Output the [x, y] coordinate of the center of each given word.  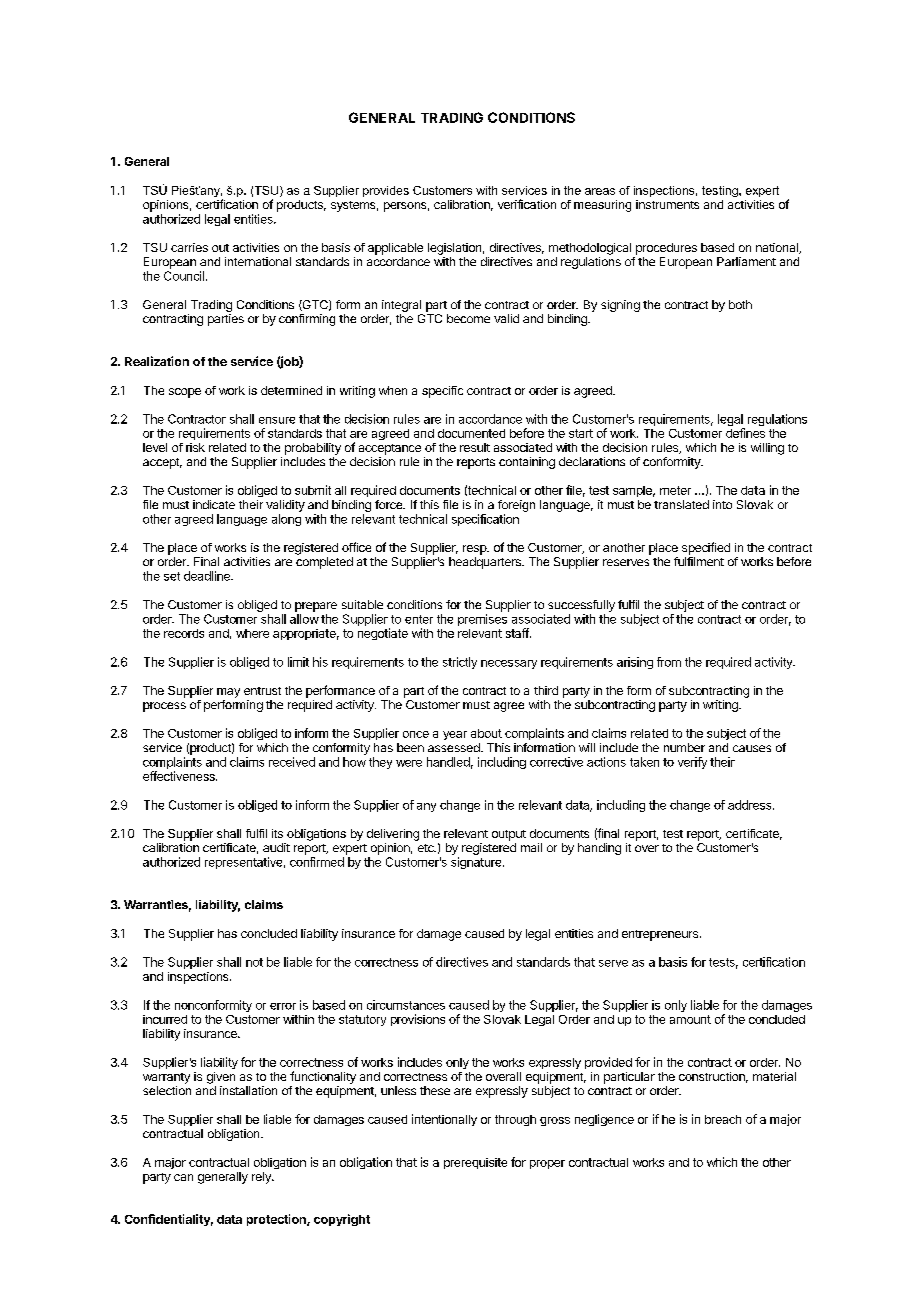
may [228, 693]
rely [262, 1178]
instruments [667, 204]
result [475, 447]
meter [675, 490]
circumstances [406, 1005]
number [684, 747]
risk [195, 447]
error [283, 1006]
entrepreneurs [660, 935]
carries [189, 247]
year [455, 735]
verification [527, 204]
